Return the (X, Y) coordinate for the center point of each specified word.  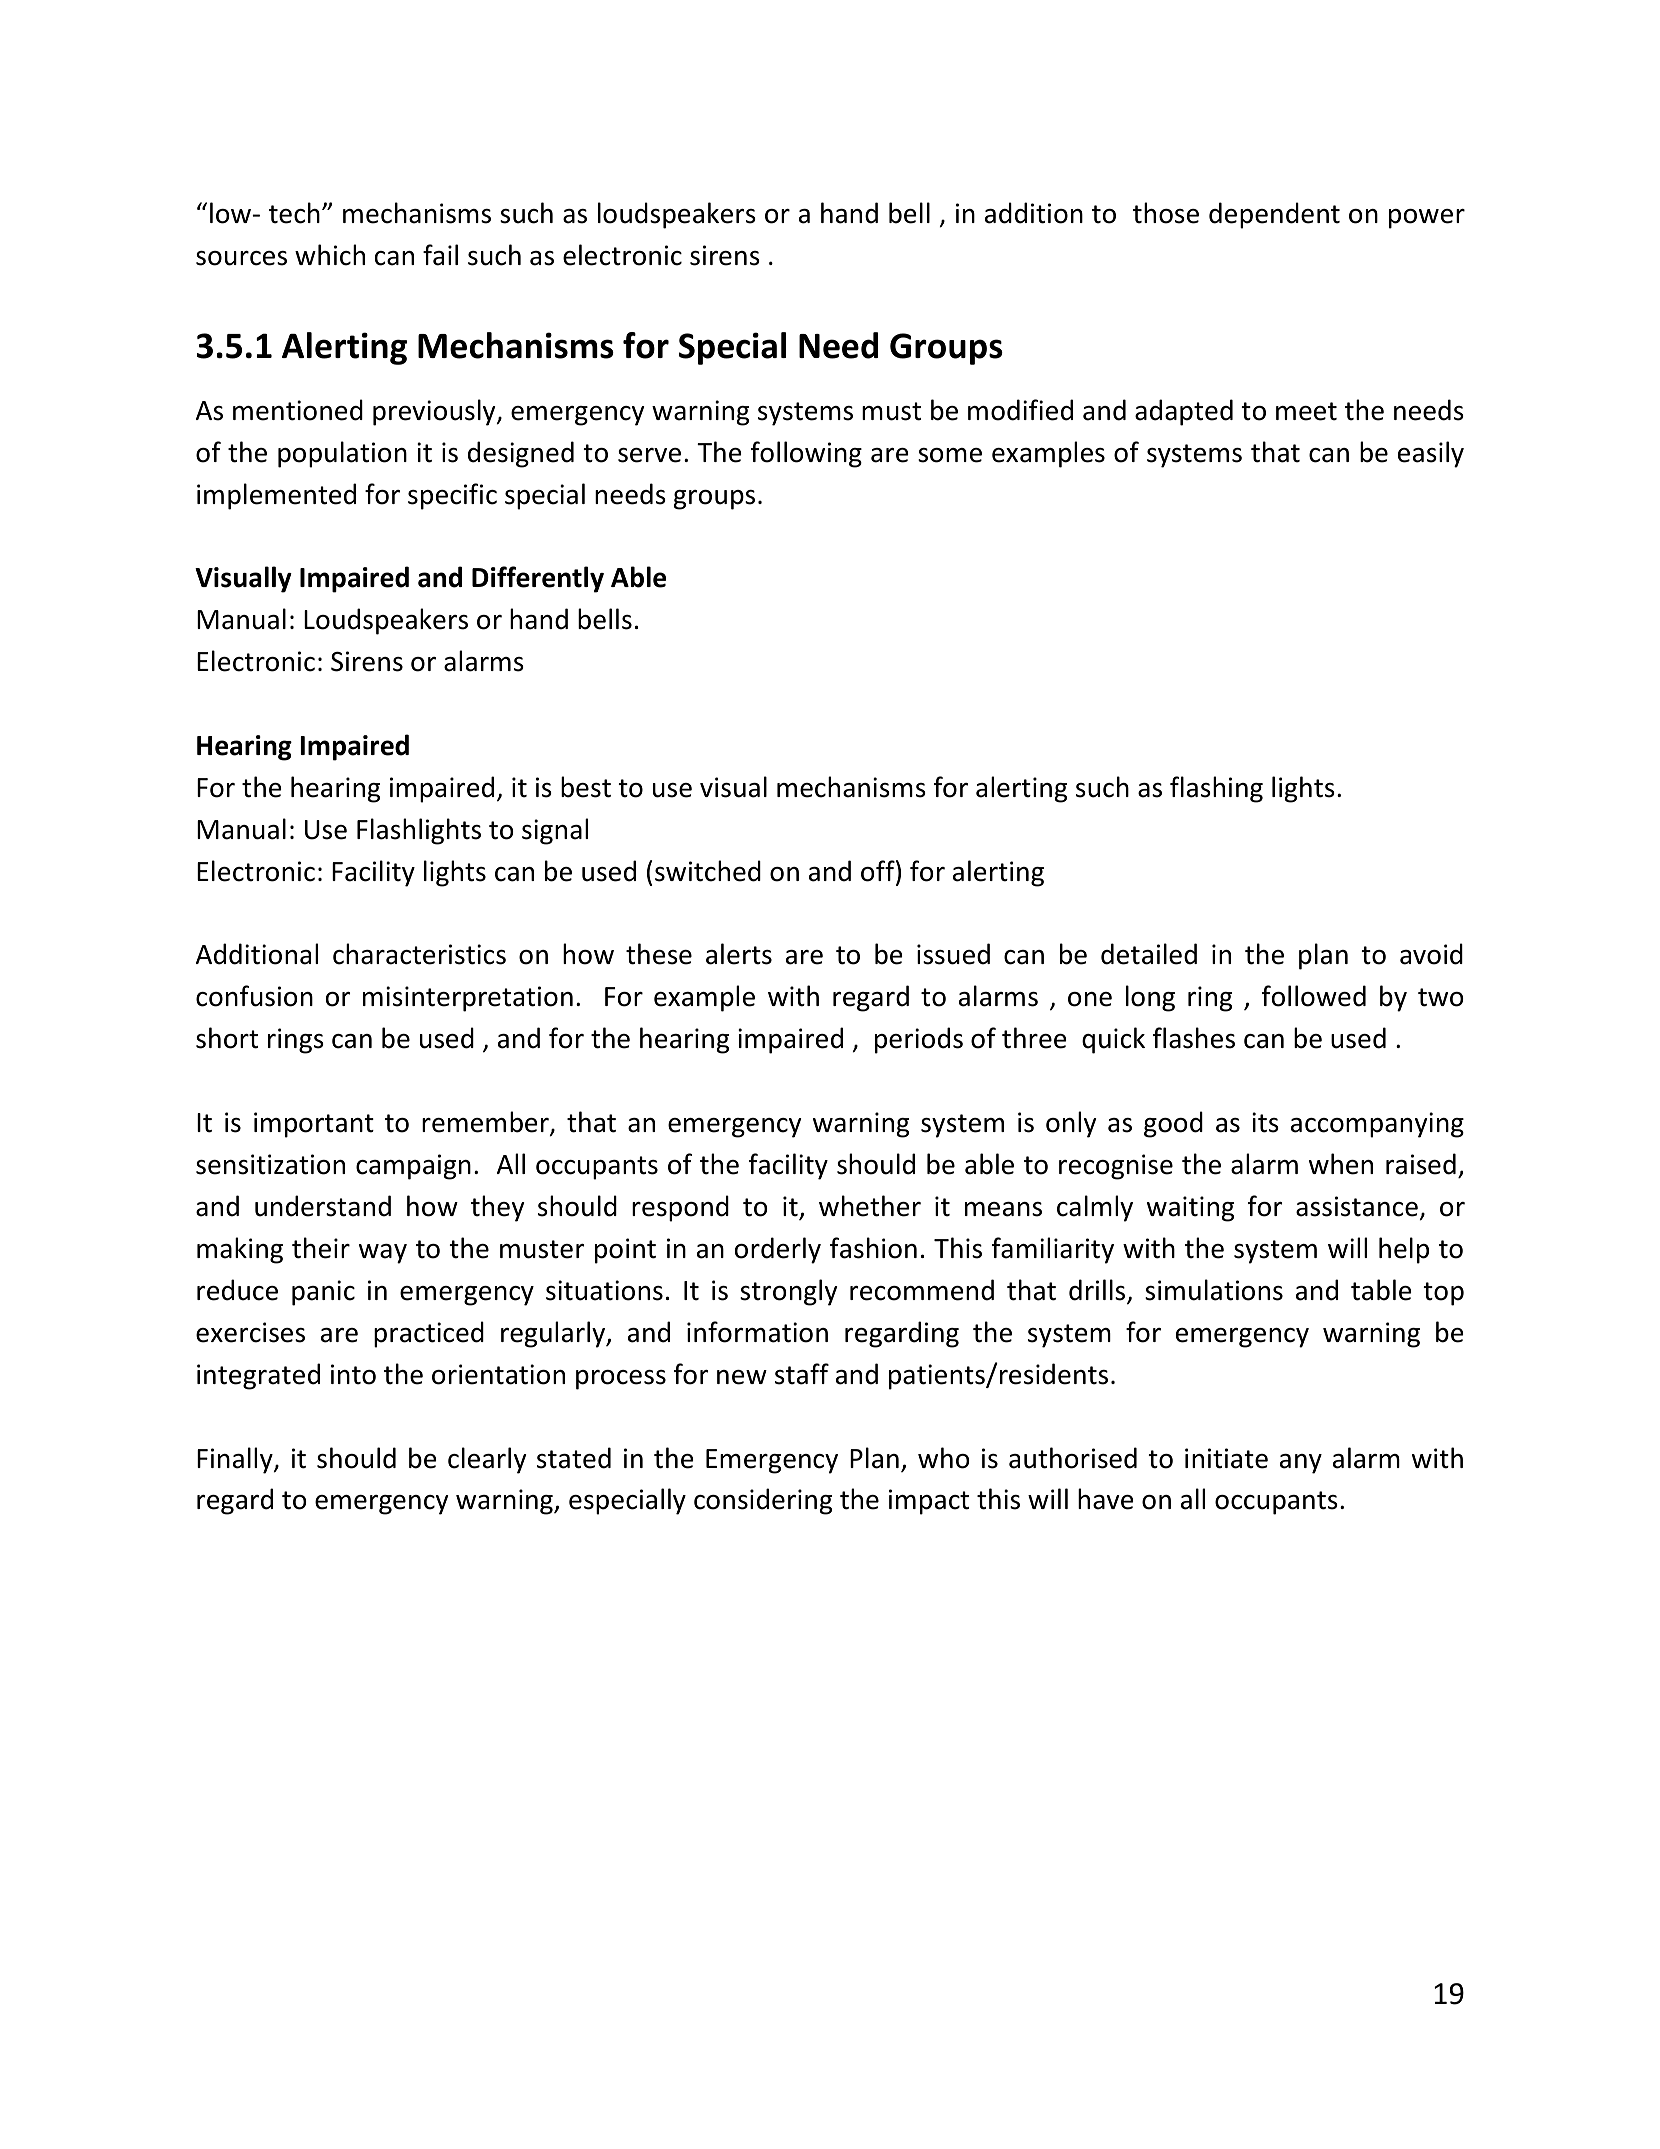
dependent (1274, 215)
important (314, 1125)
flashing (1216, 789)
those (1166, 213)
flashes (1194, 1038)
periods (919, 1040)
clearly (487, 1460)
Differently (538, 579)
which (330, 255)
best (586, 787)
